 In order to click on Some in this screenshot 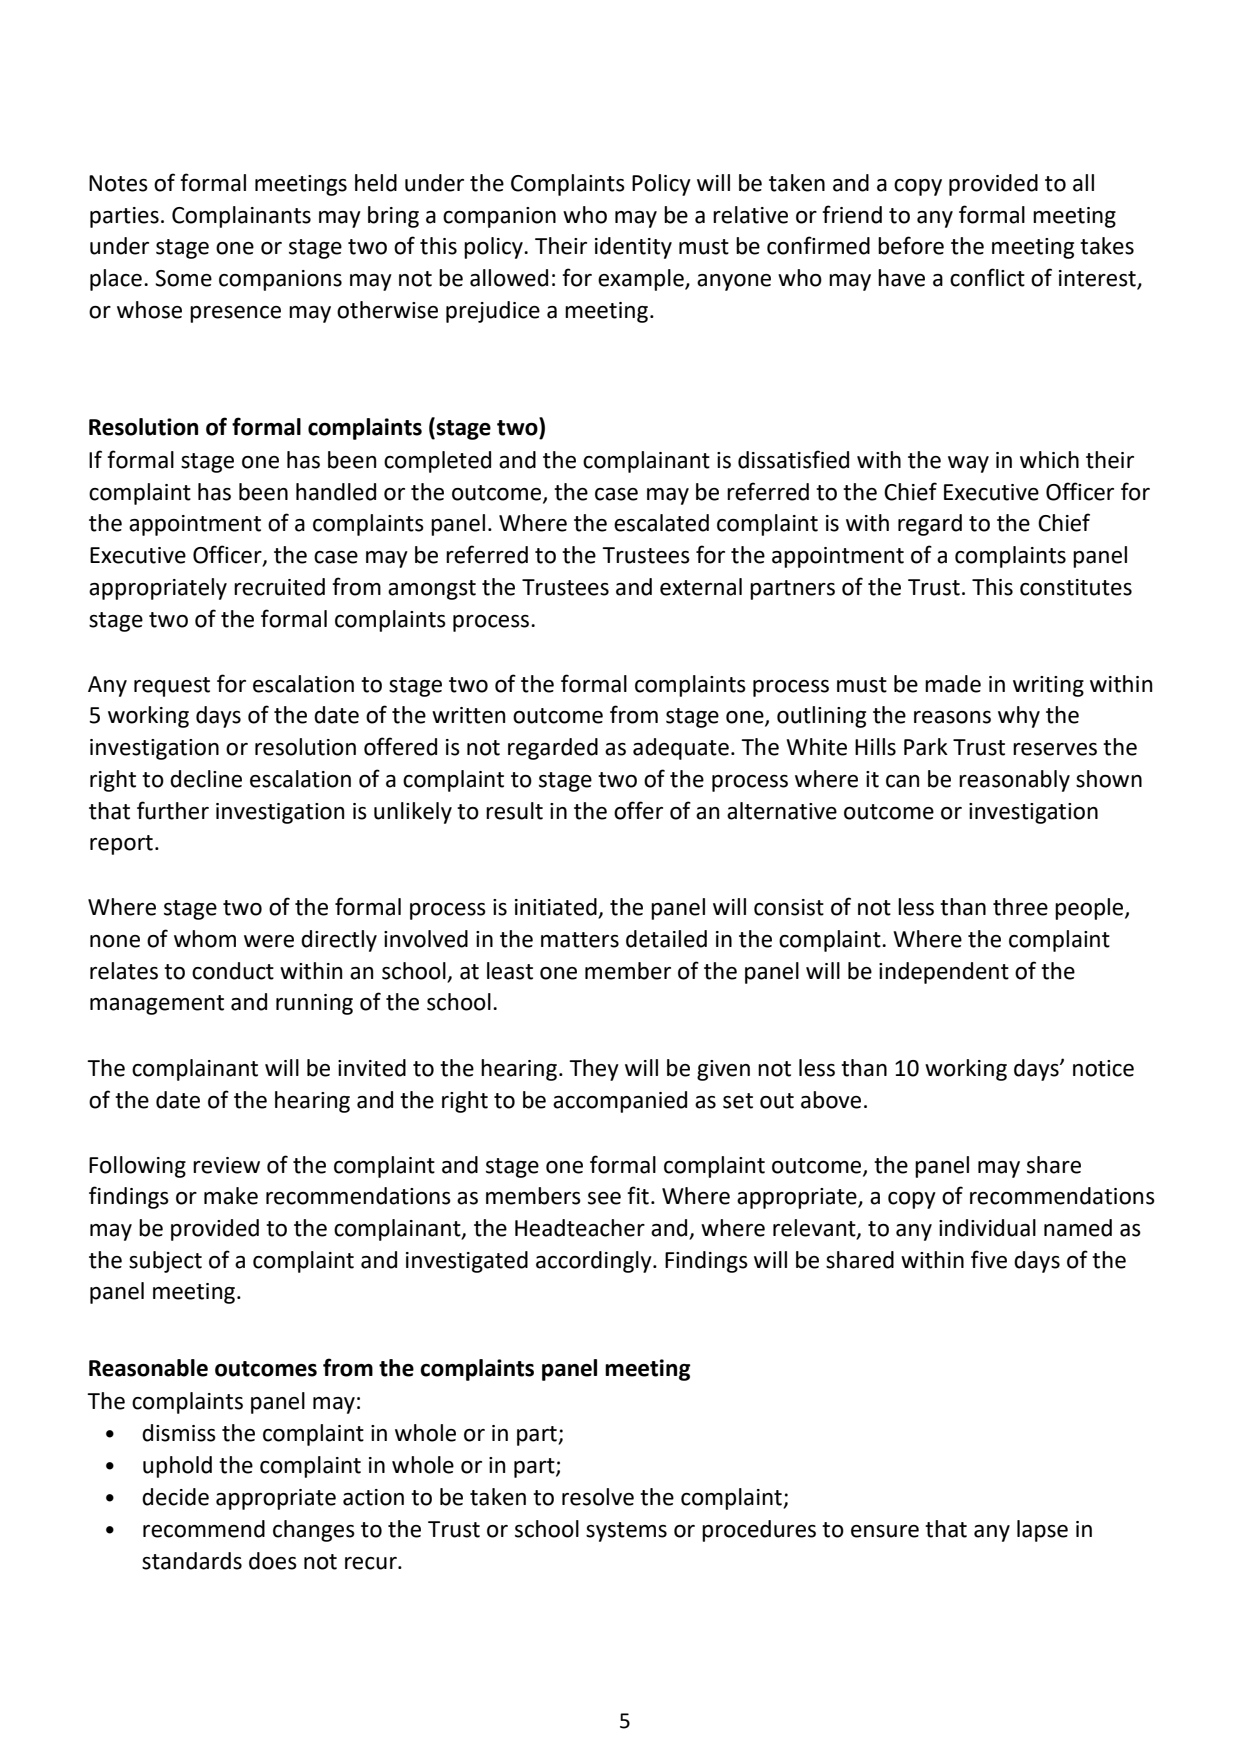, I will do `click(183, 278)`.
